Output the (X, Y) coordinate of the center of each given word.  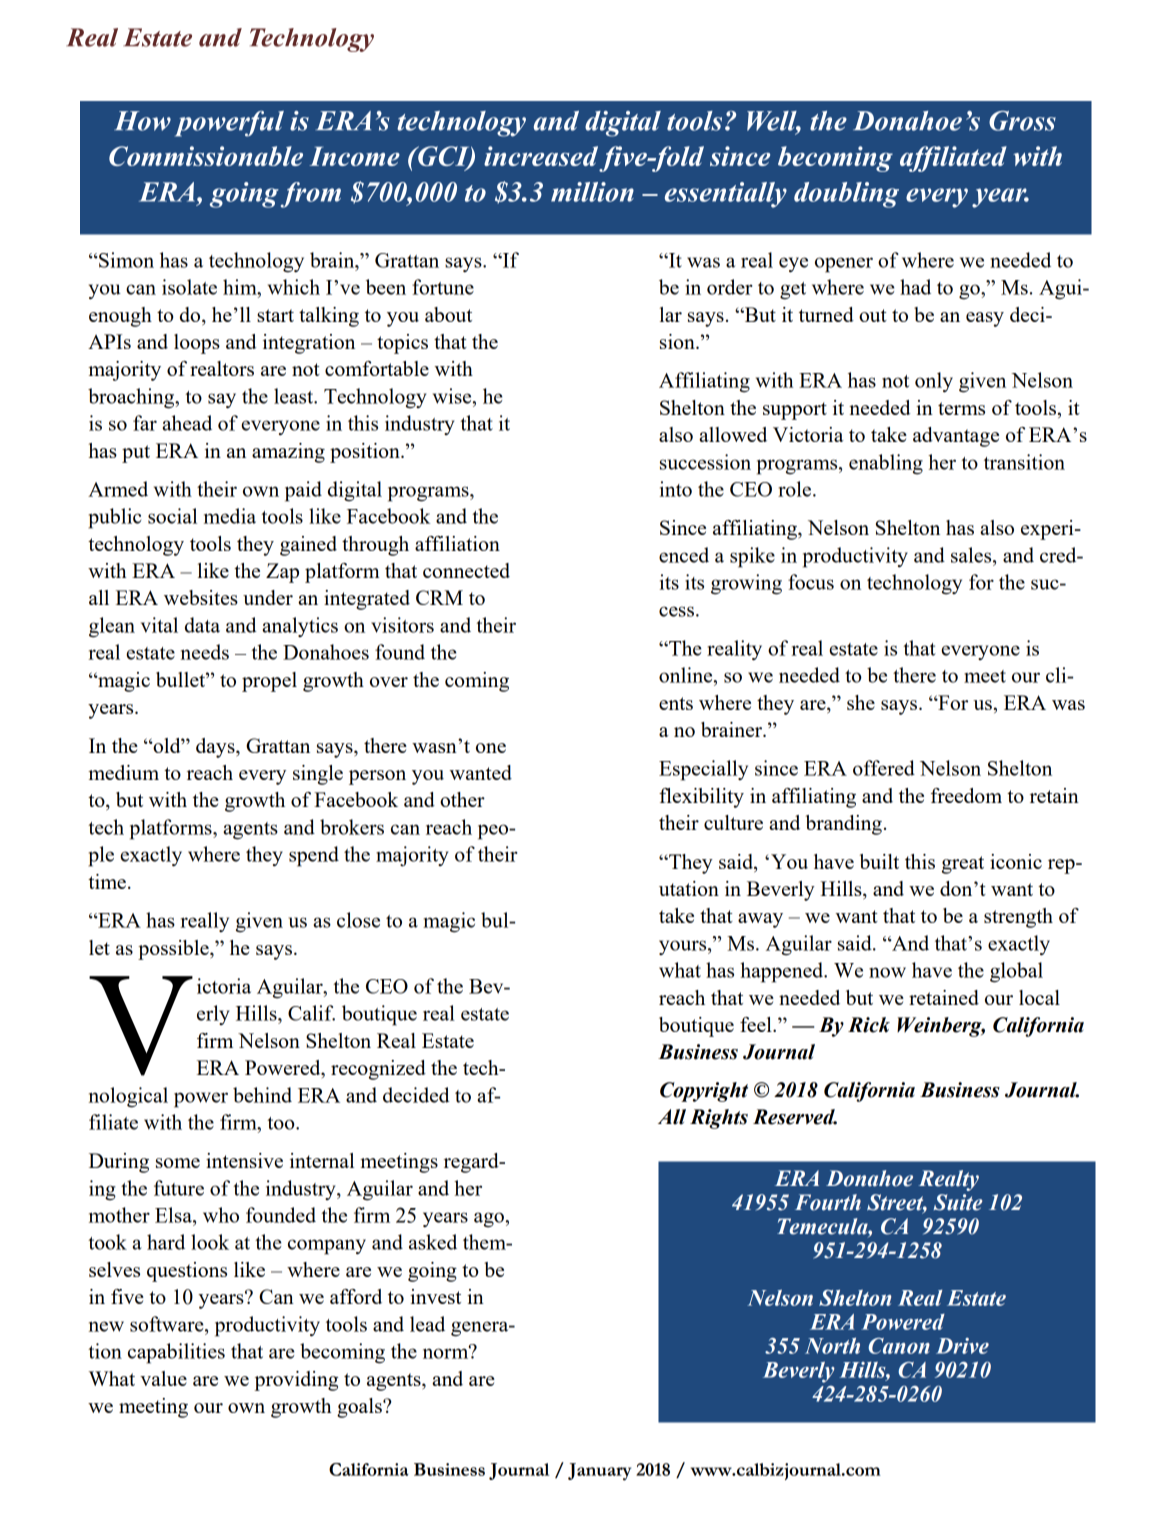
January (599, 1472)
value (163, 1378)
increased (541, 156)
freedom (966, 795)
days (216, 748)
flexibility (701, 798)
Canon (899, 1346)
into (676, 489)
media (230, 516)
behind (262, 1095)
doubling (846, 195)
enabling (886, 464)
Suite (957, 1202)
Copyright (704, 1092)
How (142, 121)
